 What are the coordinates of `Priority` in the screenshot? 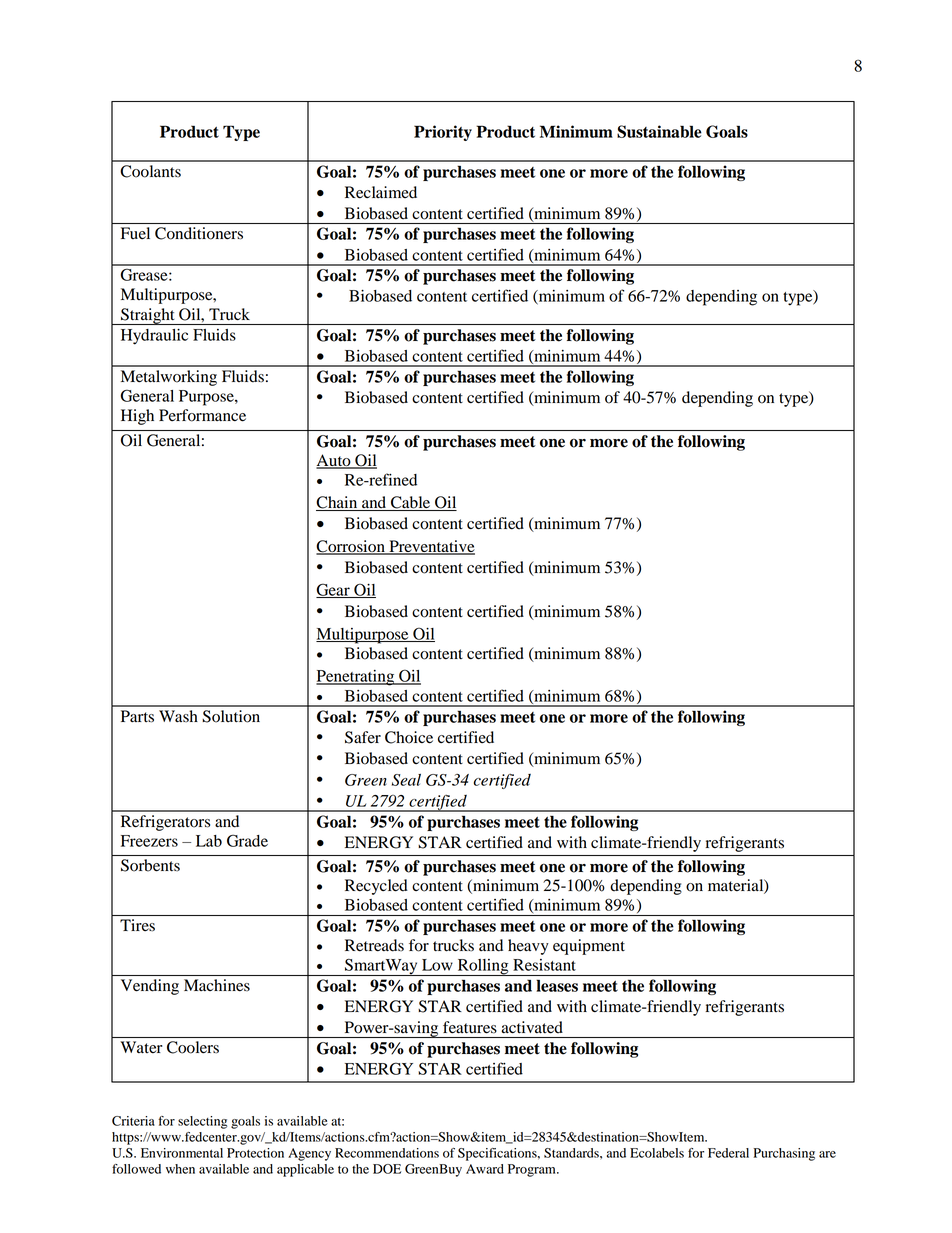 It's located at (443, 133).
